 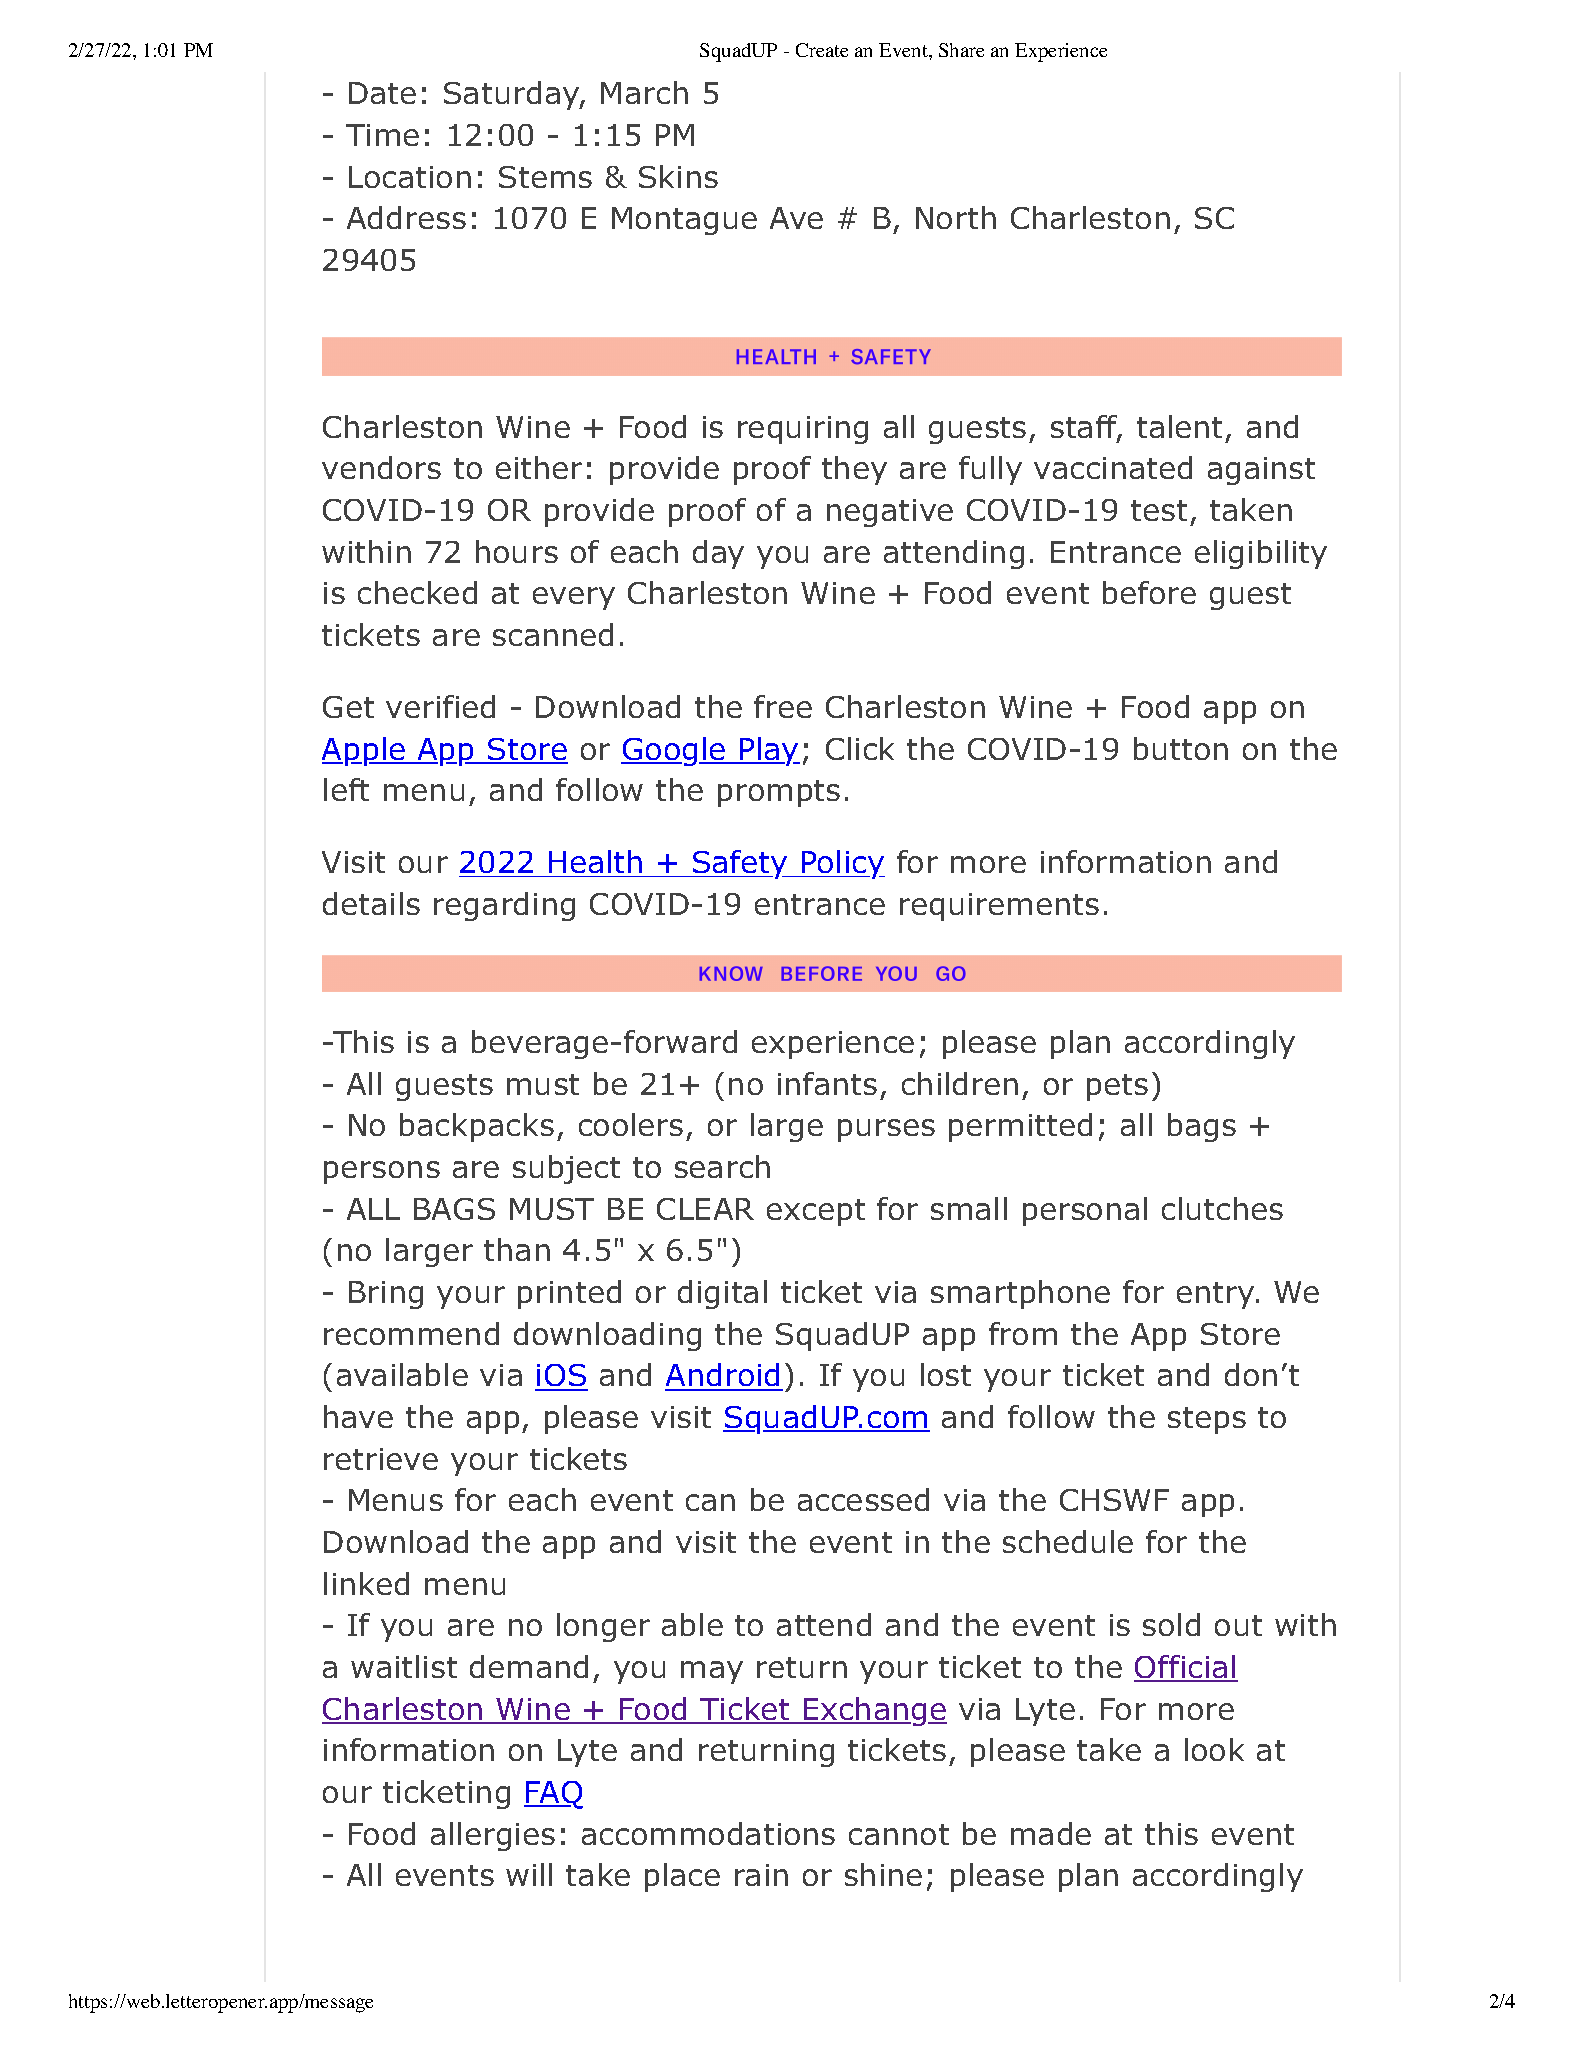 What do you see at coordinates (761, 1875) in the document?
I see `rain` at bounding box center [761, 1875].
